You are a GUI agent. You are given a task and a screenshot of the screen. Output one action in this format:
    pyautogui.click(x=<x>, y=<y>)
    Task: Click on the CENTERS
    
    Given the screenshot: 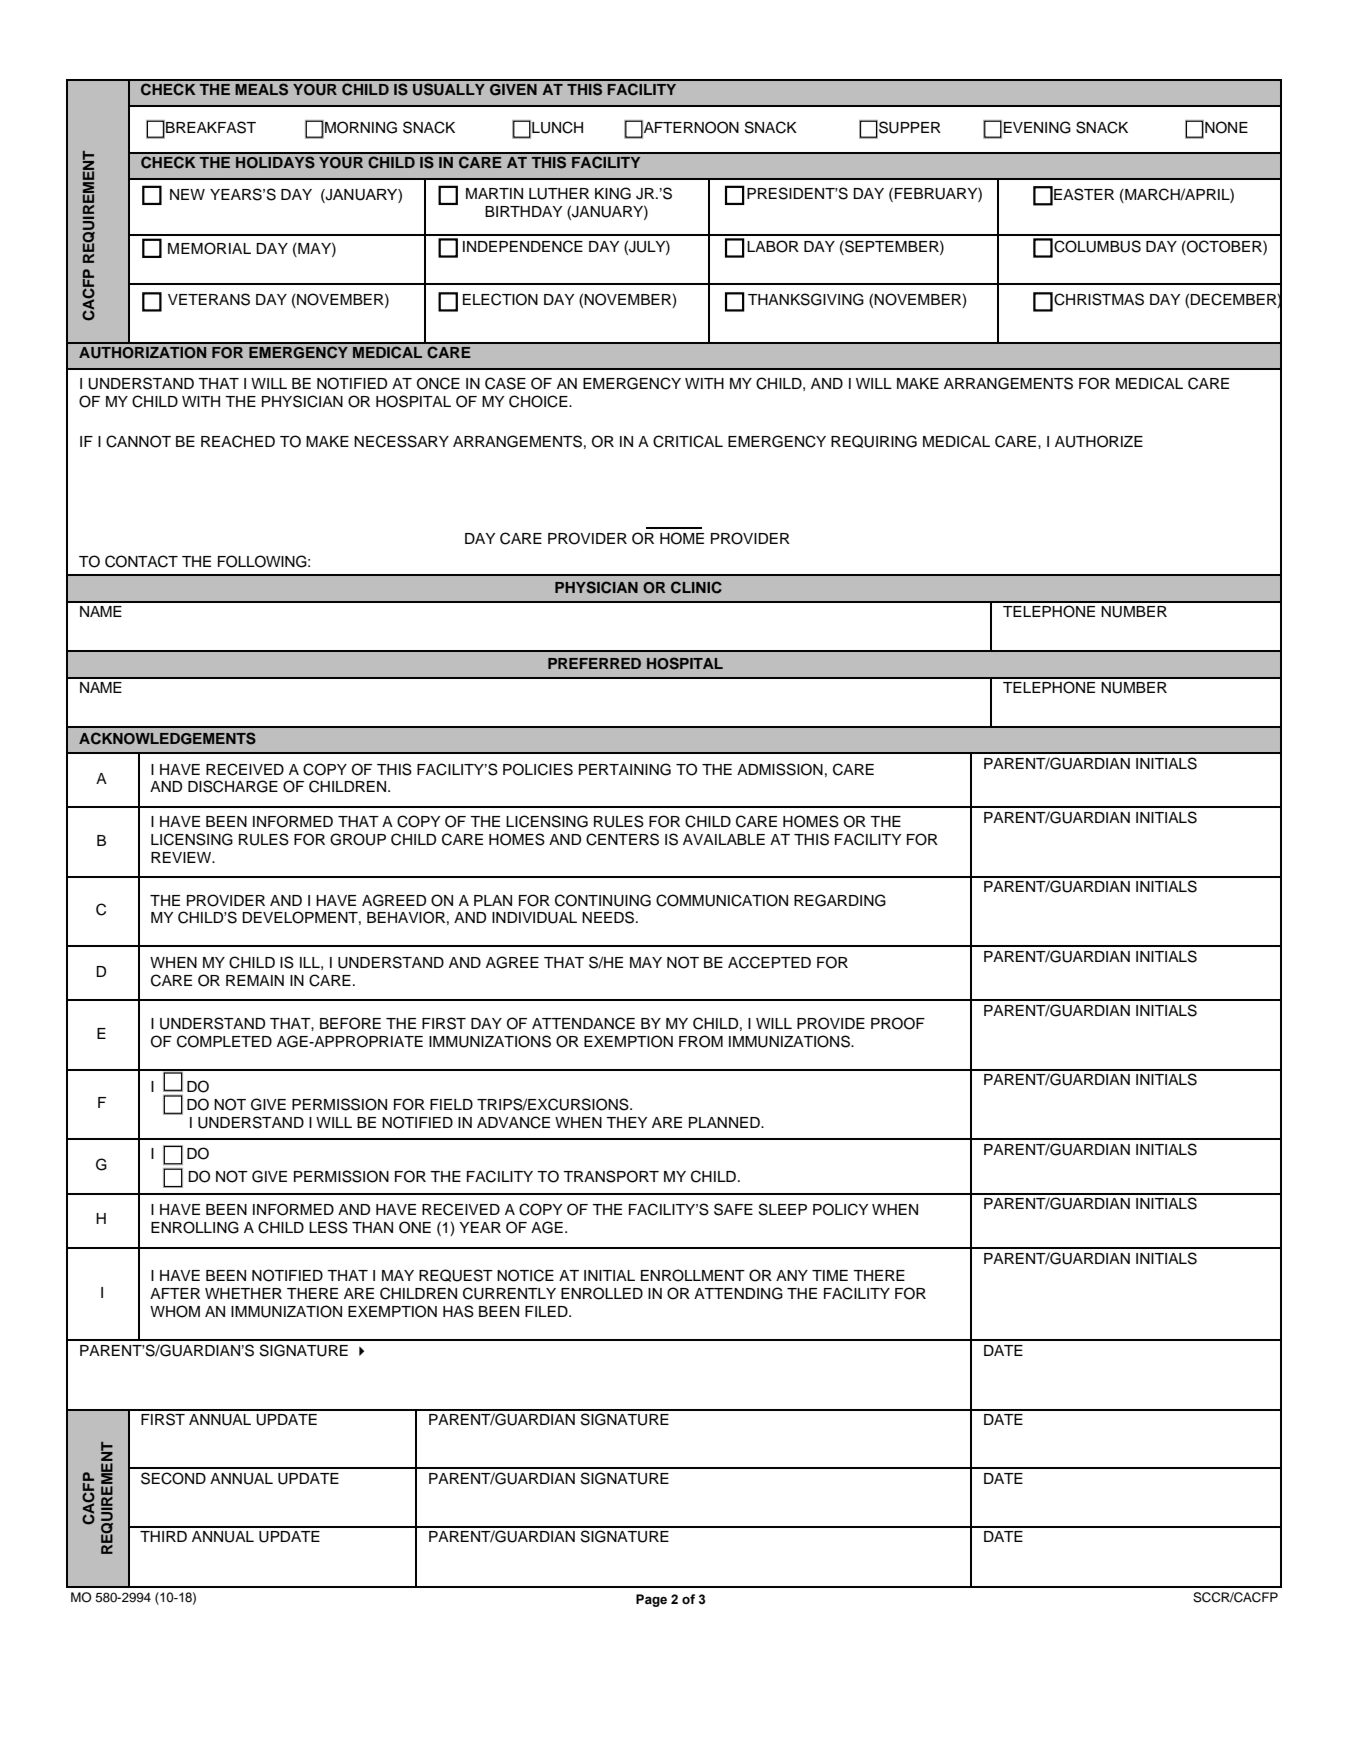 What is the action you would take?
    pyautogui.click(x=622, y=839)
